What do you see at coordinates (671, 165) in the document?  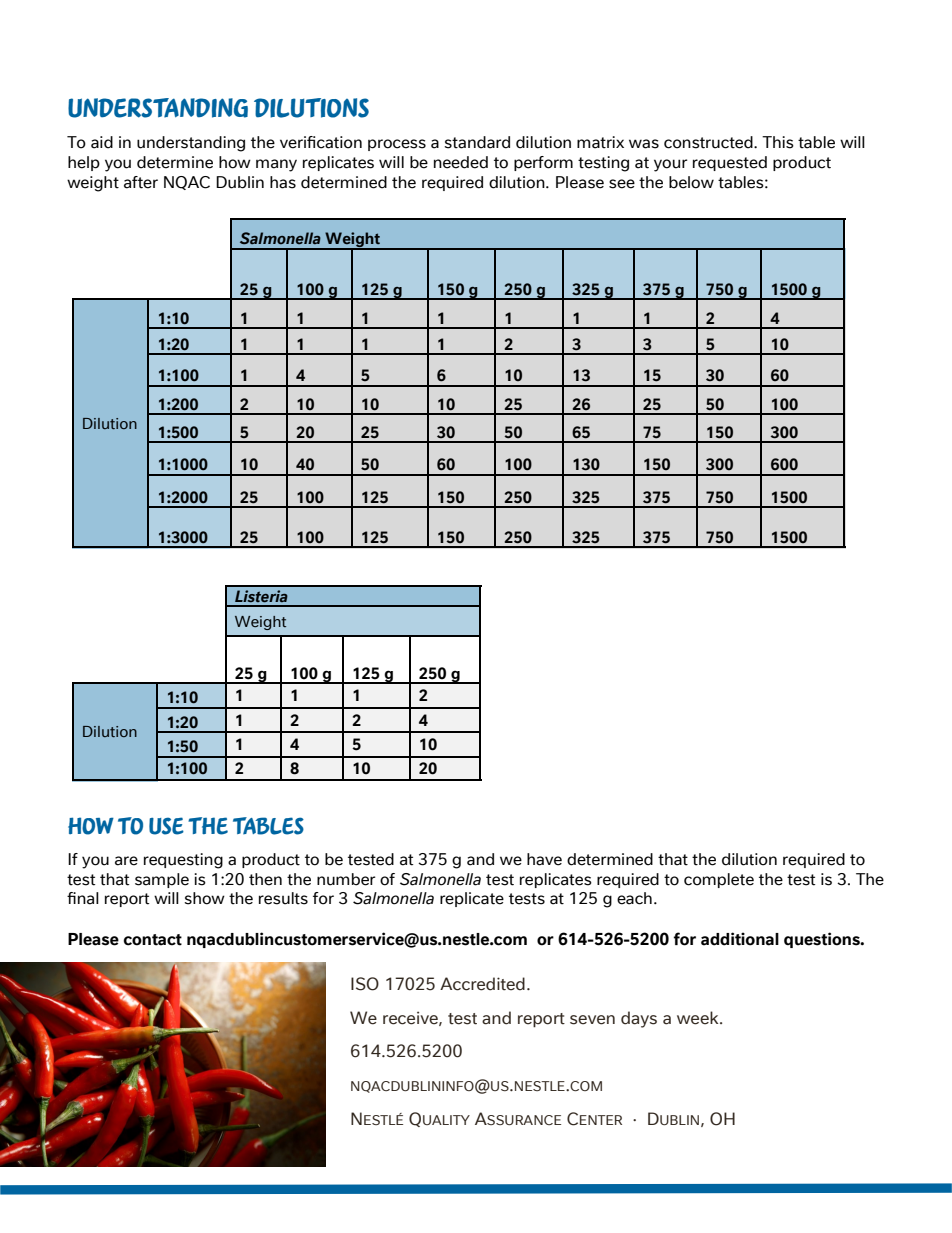 I see `your` at bounding box center [671, 165].
